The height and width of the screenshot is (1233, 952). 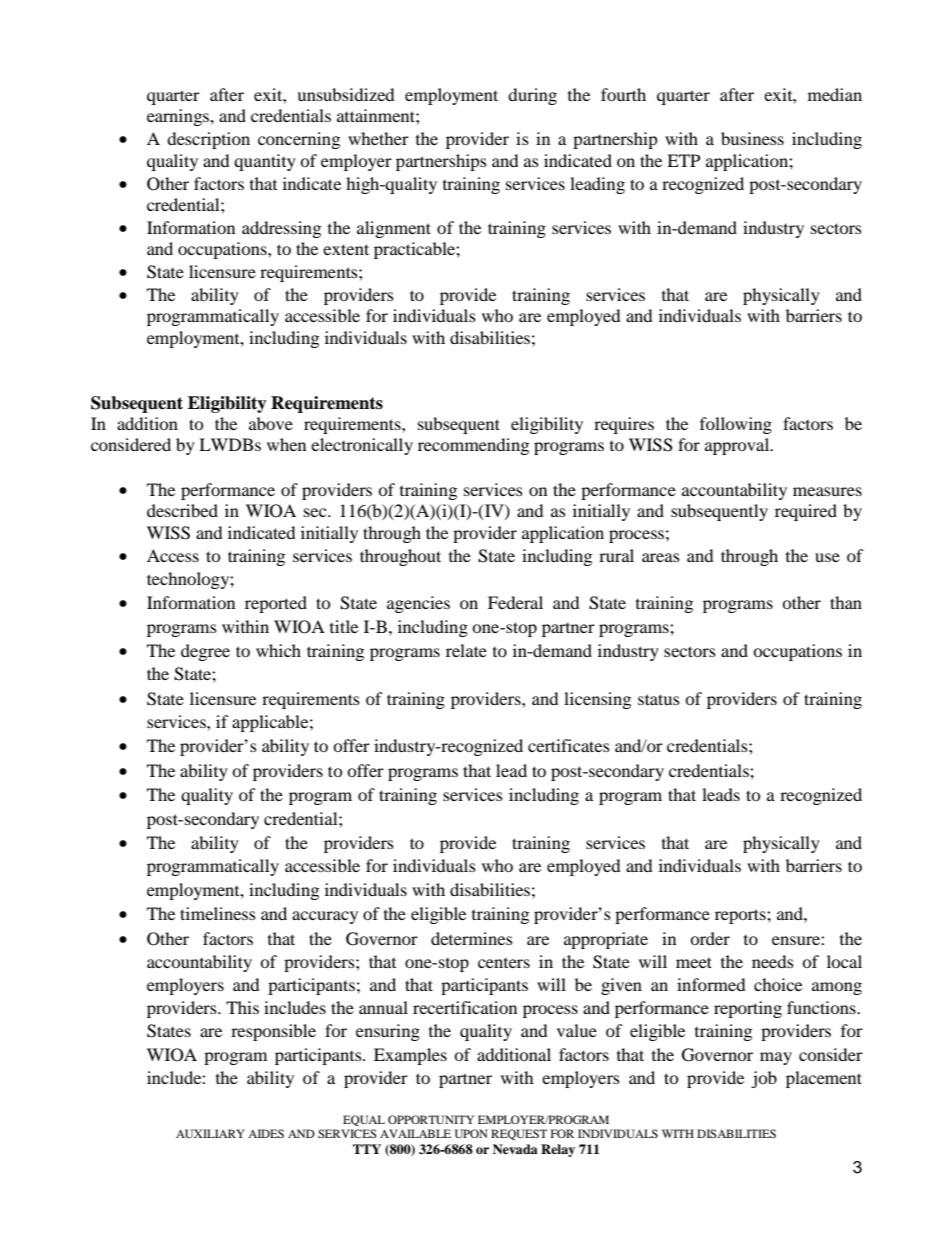 I want to click on job, so click(x=764, y=1079).
